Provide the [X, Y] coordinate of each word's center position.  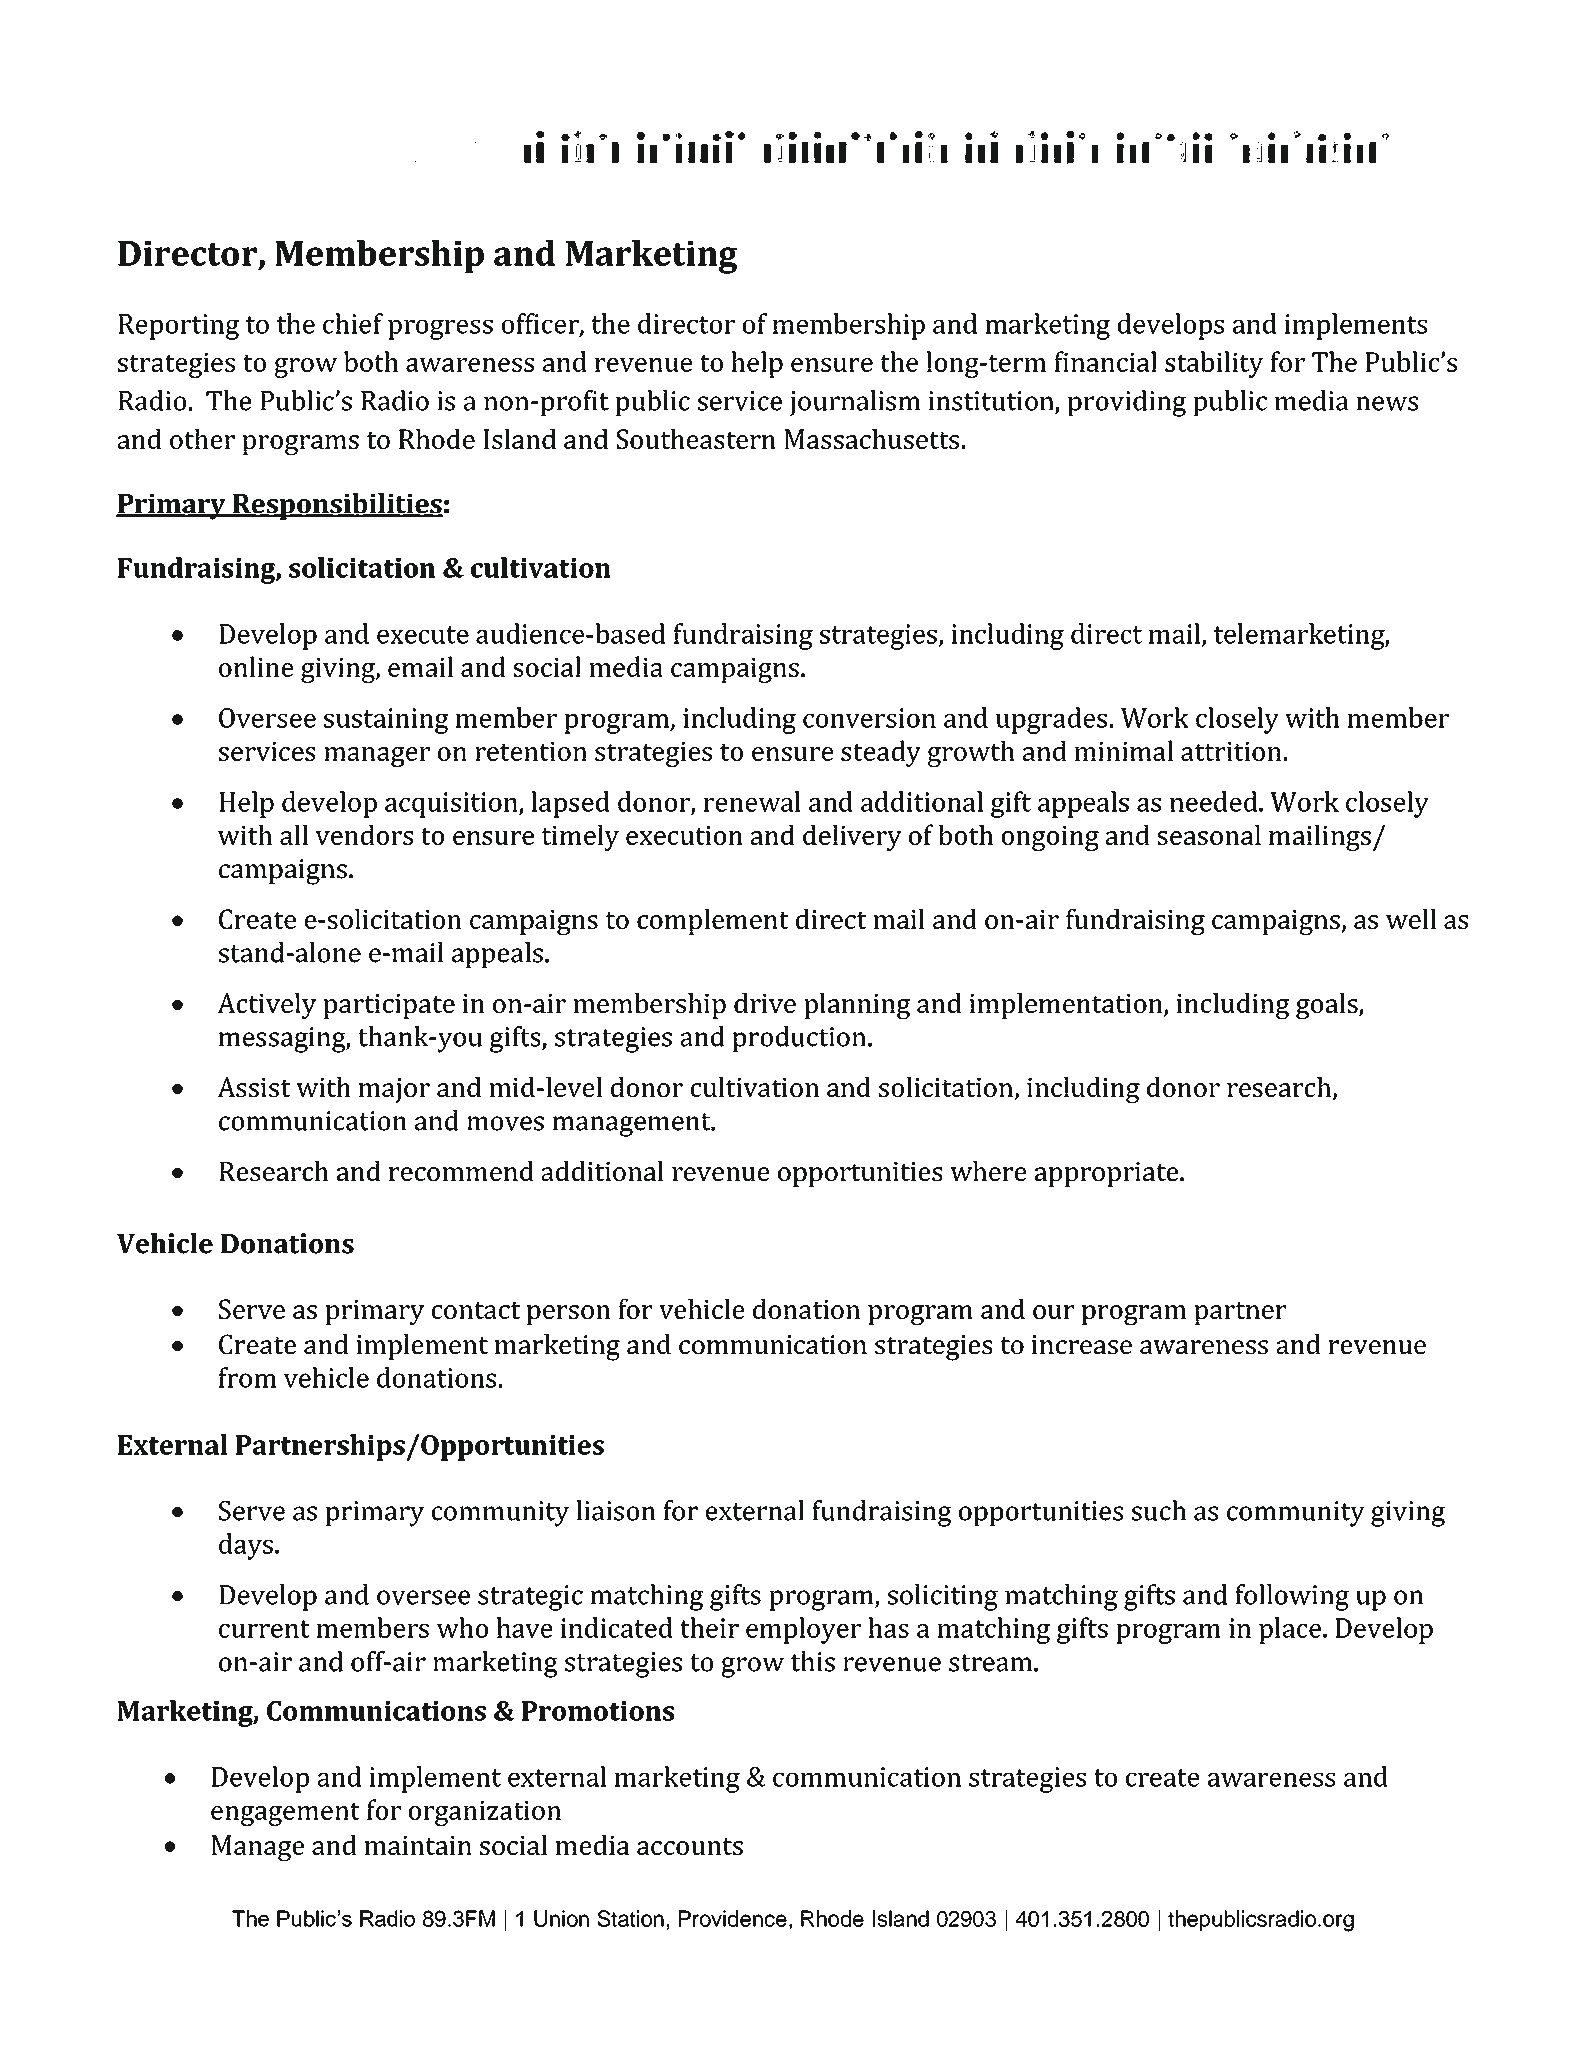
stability [1214, 364]
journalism [854, 403]
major [394, 1090]
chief [353, 323]
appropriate [1108, 1174]
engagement [285, 1814]
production [799, 1039]
